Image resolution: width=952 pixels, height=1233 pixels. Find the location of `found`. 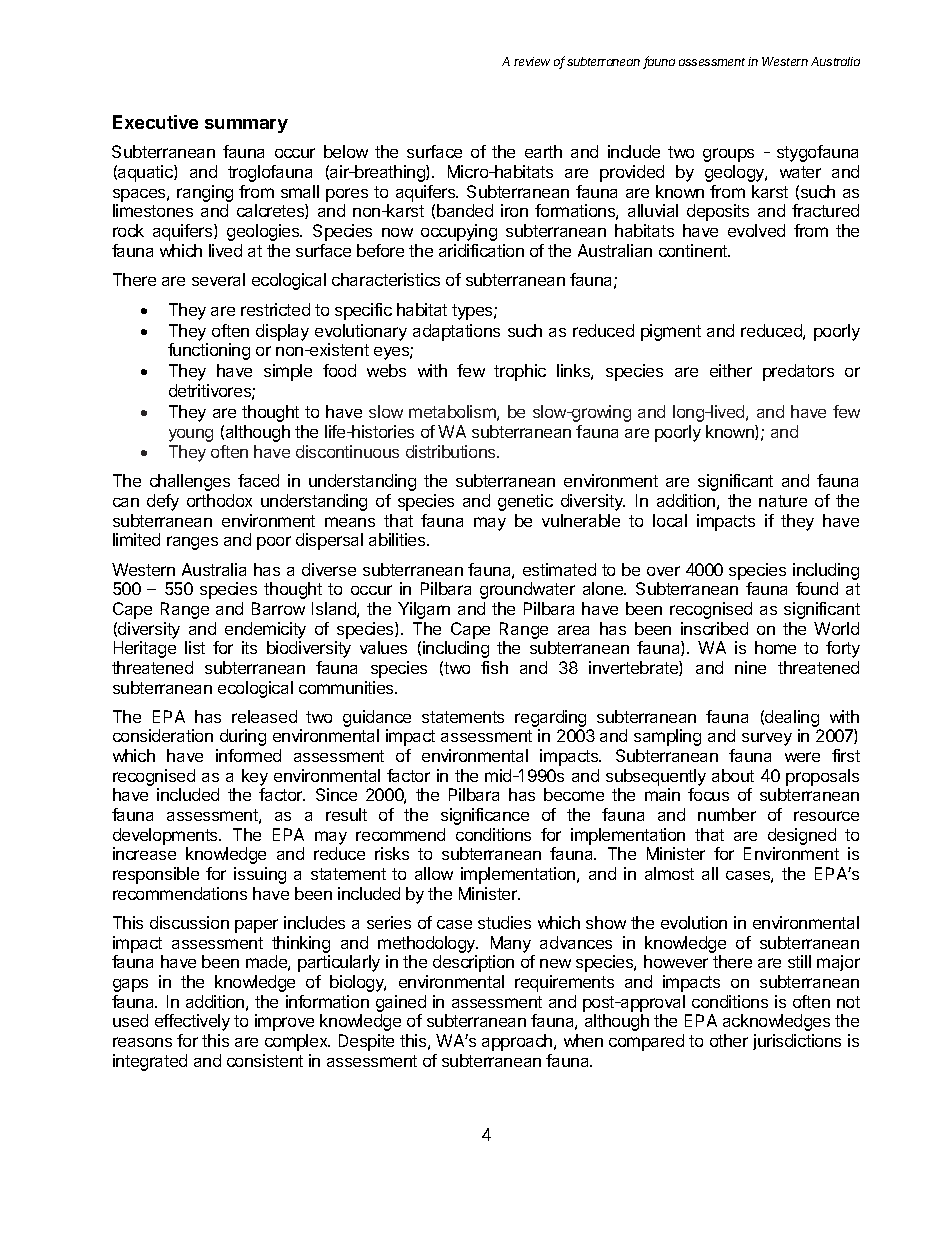

found is located at coordinates (817, 588).
